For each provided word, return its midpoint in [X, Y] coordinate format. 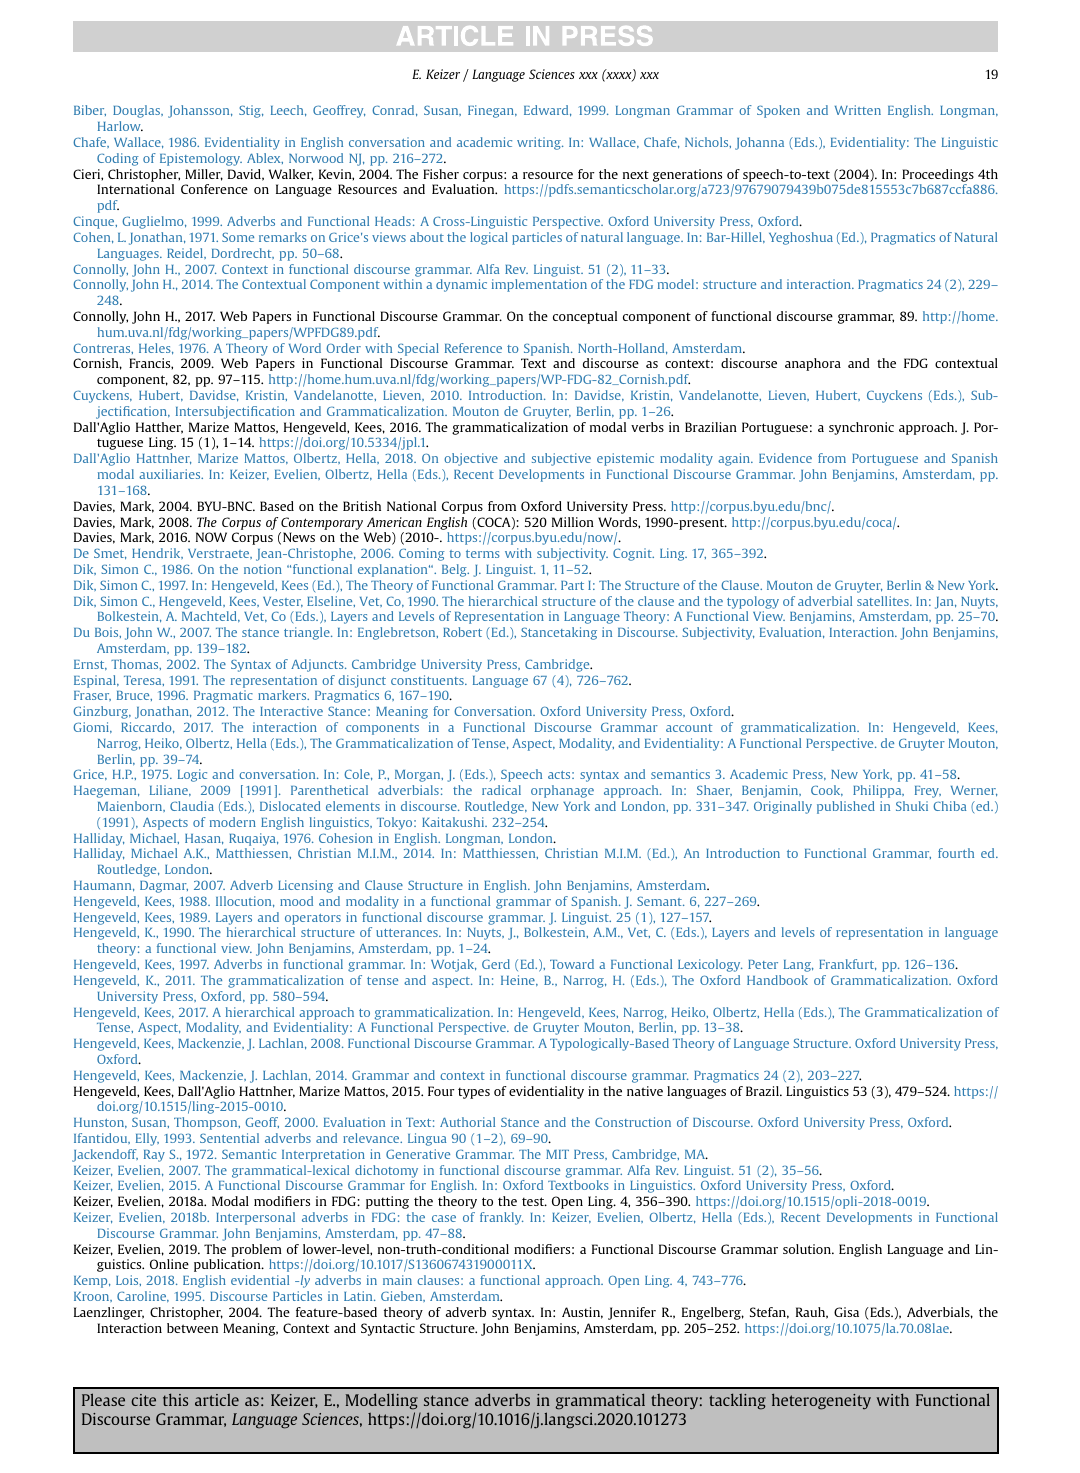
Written [858, 110]
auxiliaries [171, 474]
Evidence [785, 458]
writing [540, 143]
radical [501, 790]
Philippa [878, 791]
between [192, 1328]
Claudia [192, 806]
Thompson [207, 1123]
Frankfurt [847, 965]
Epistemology [201, 159]
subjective [561, 459]
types [474, 1093]
